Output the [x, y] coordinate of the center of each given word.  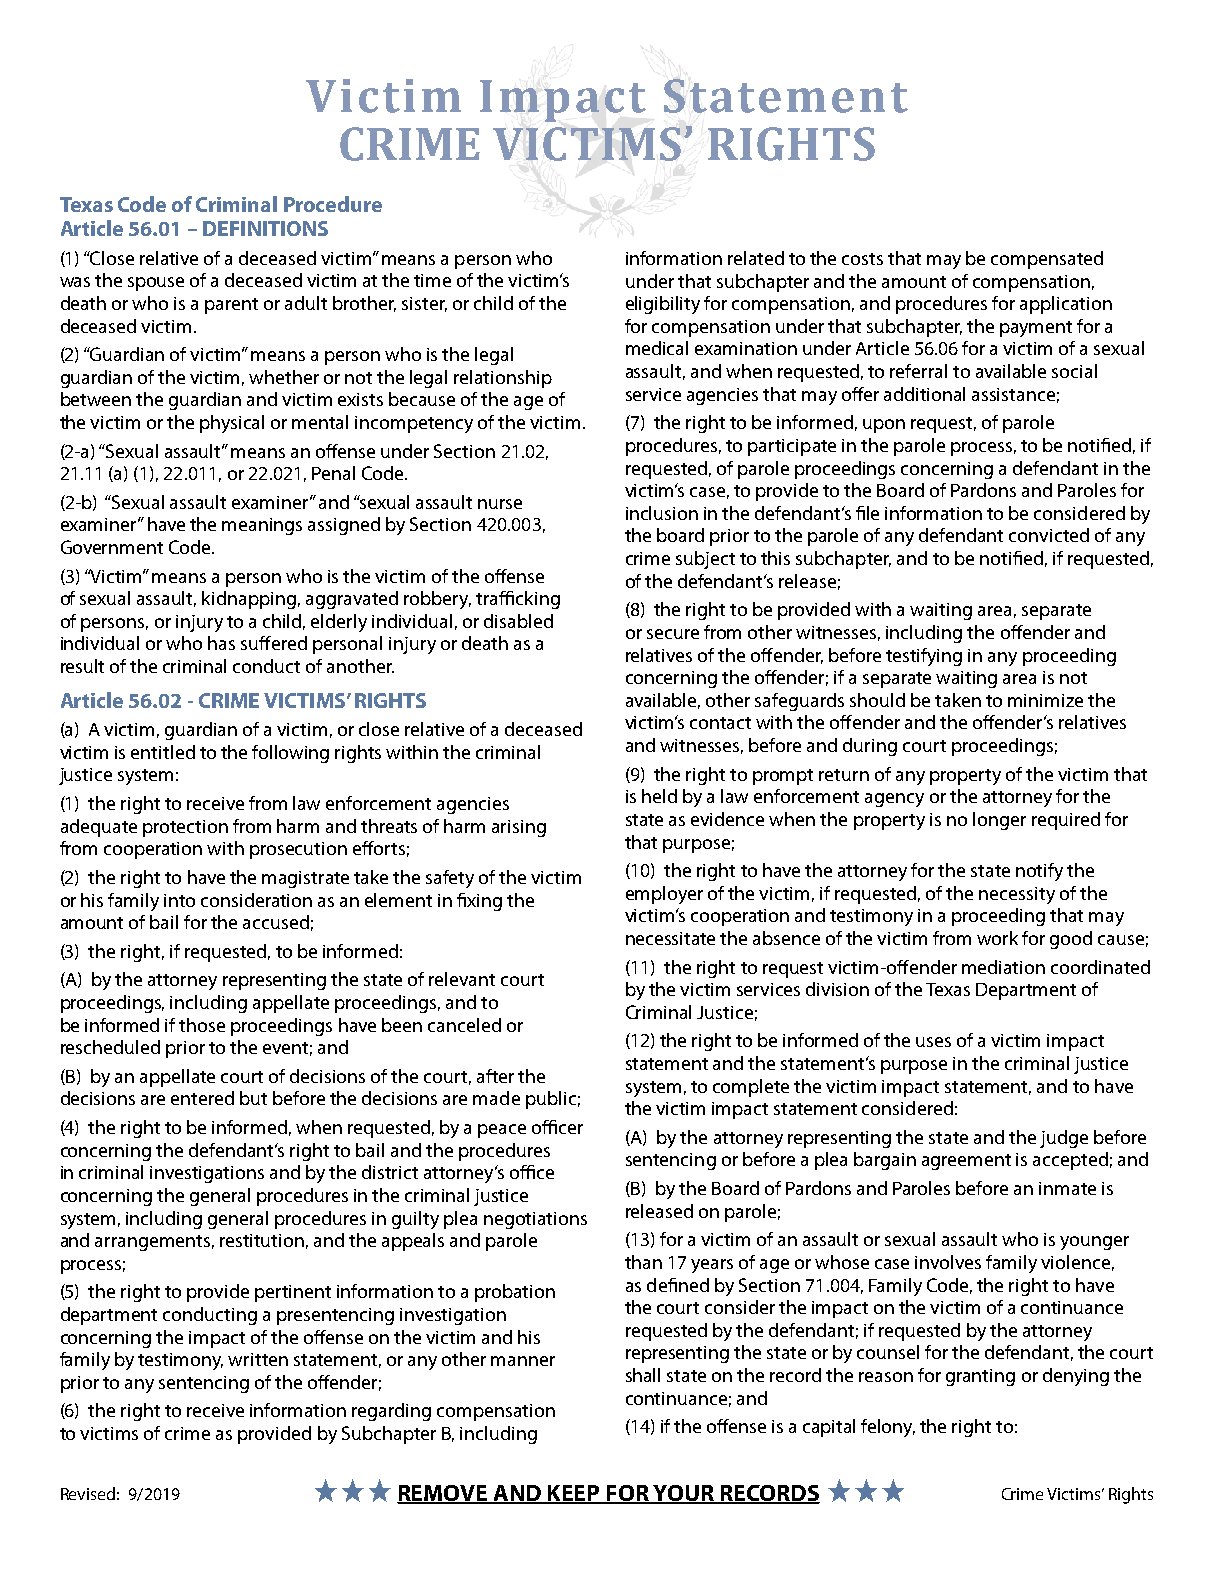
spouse [156, 284]
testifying [924, 657]
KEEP [574, 1494]
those [202, 1025]
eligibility [663, 305]
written [258, 1359]
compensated [1047, 260]
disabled [518, 621]
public [551, 1100]
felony [888, 1428]
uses [933, 1042]
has [221, 643]
